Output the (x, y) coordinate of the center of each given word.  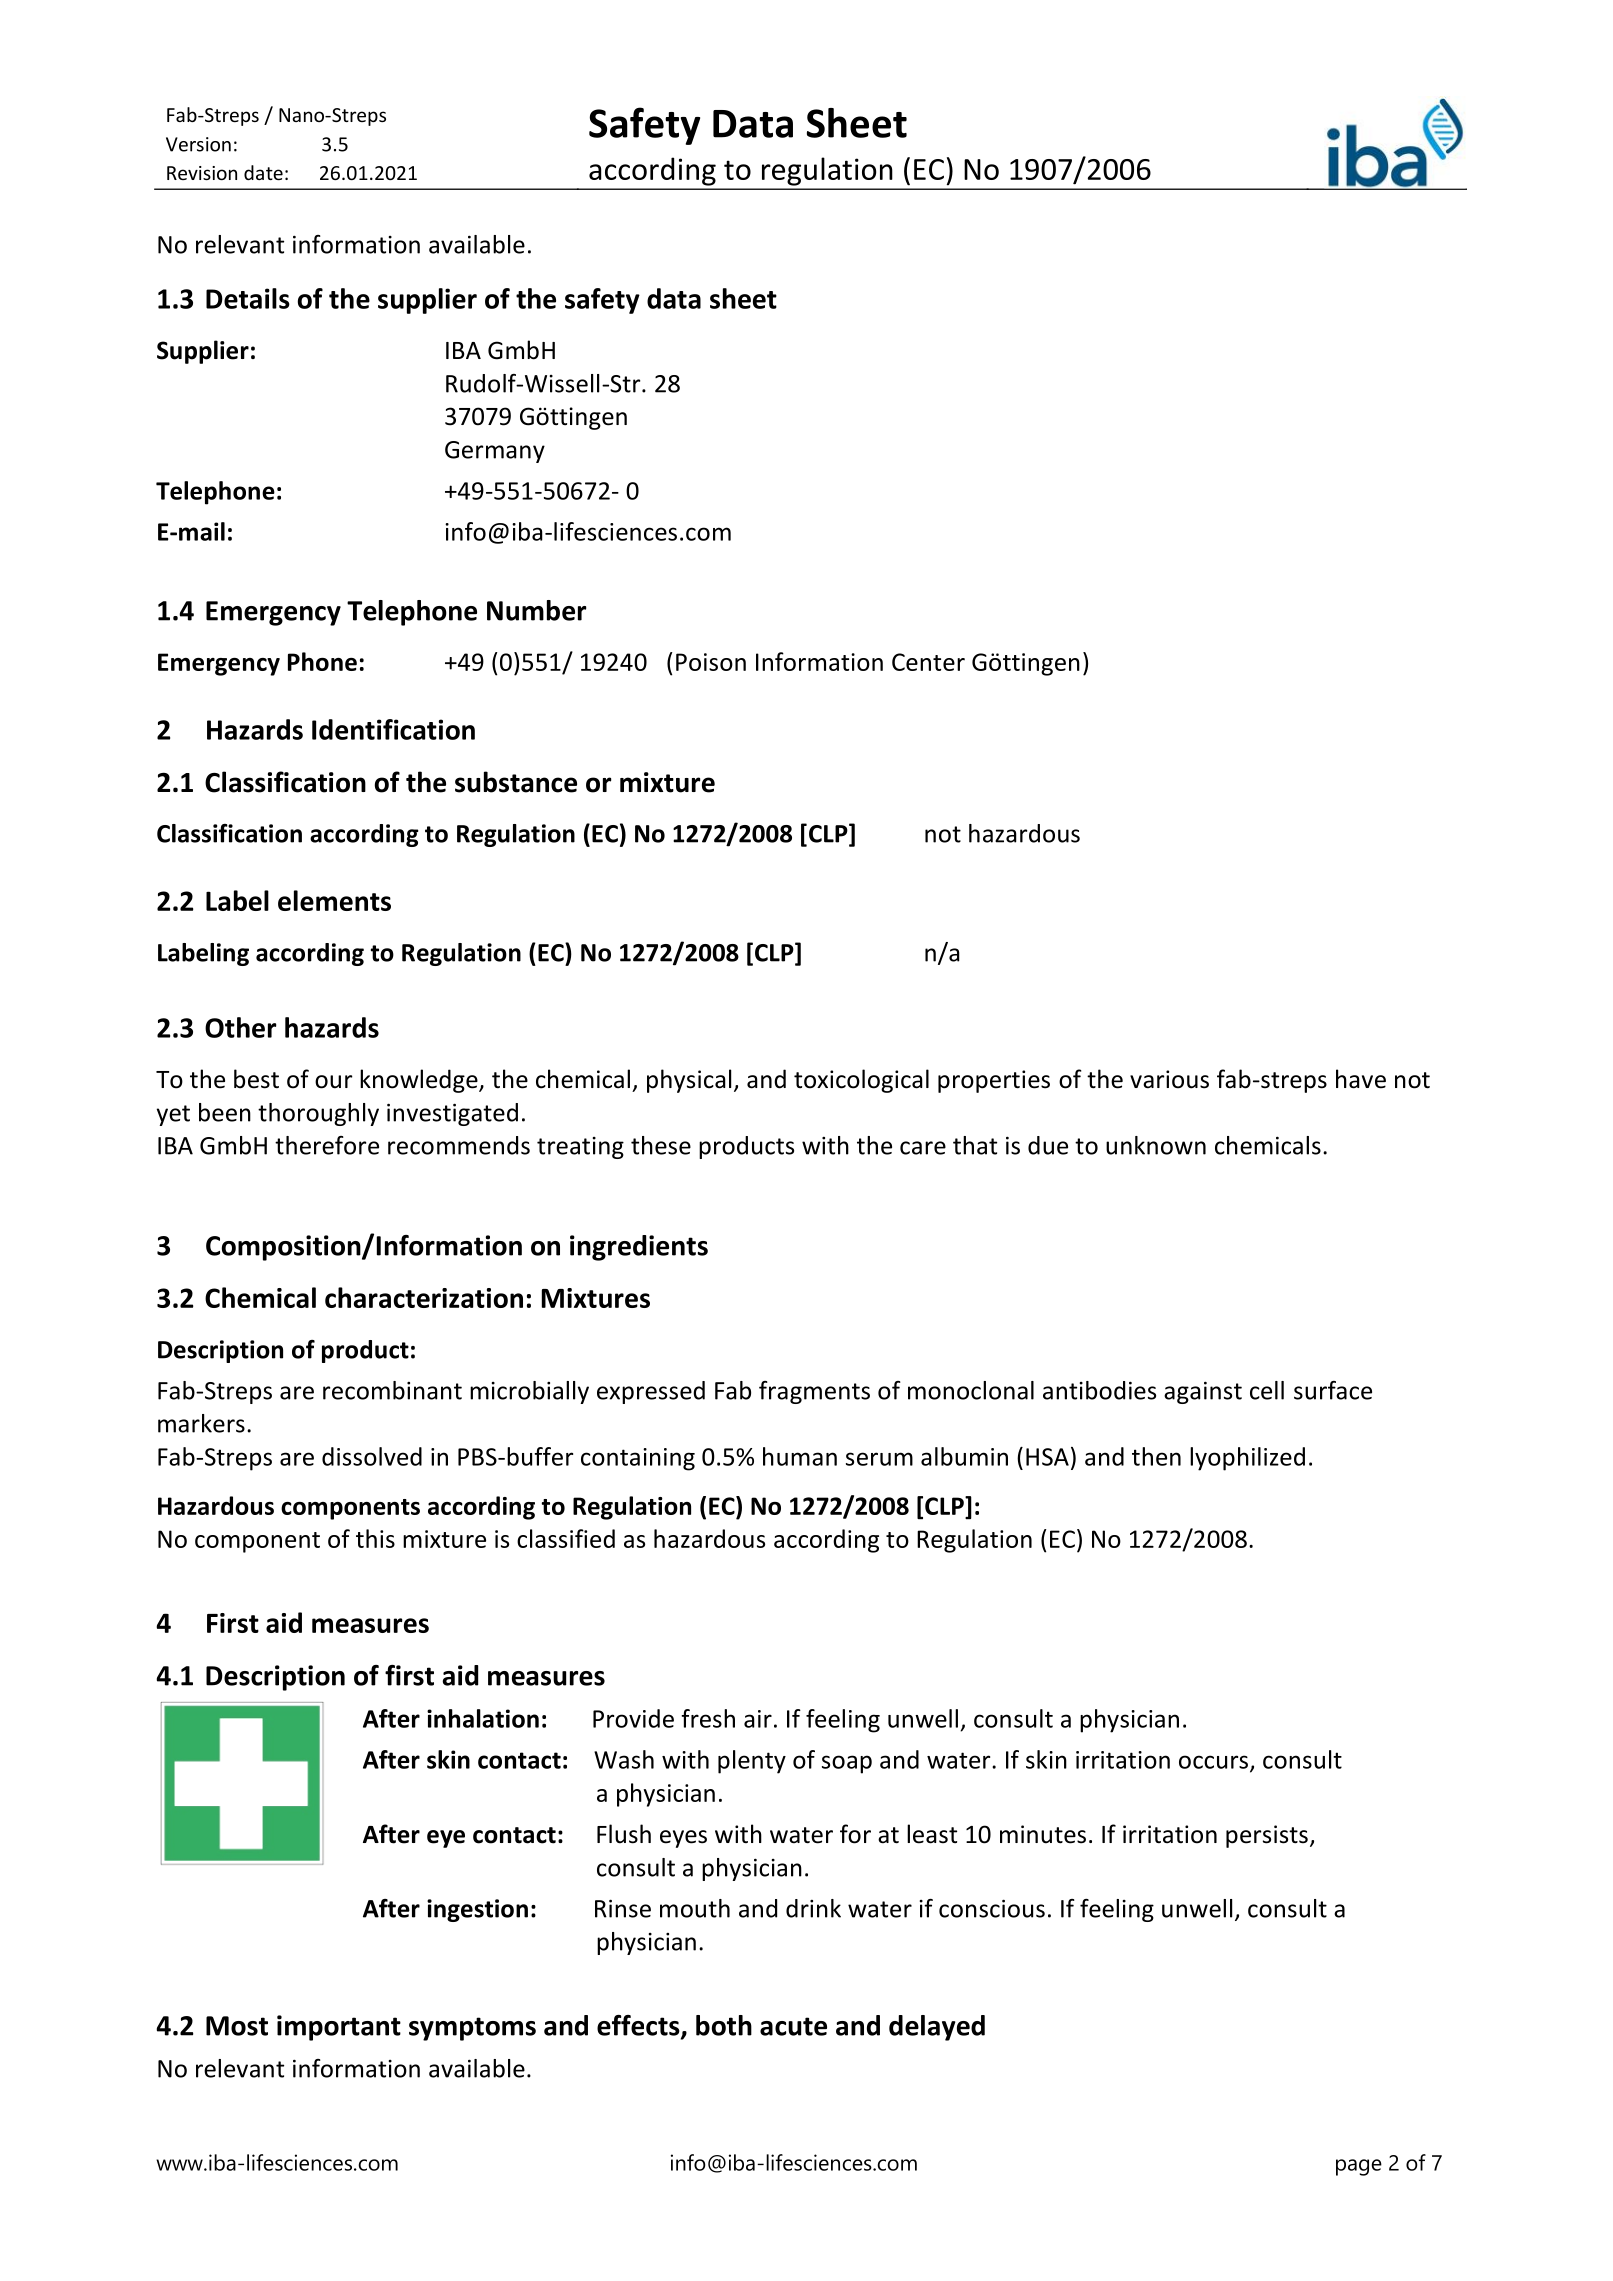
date (263, 172)
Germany (495, 452)
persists (1267, 1836)
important (339, 2028)
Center (928, 662)
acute (793, 2026)
